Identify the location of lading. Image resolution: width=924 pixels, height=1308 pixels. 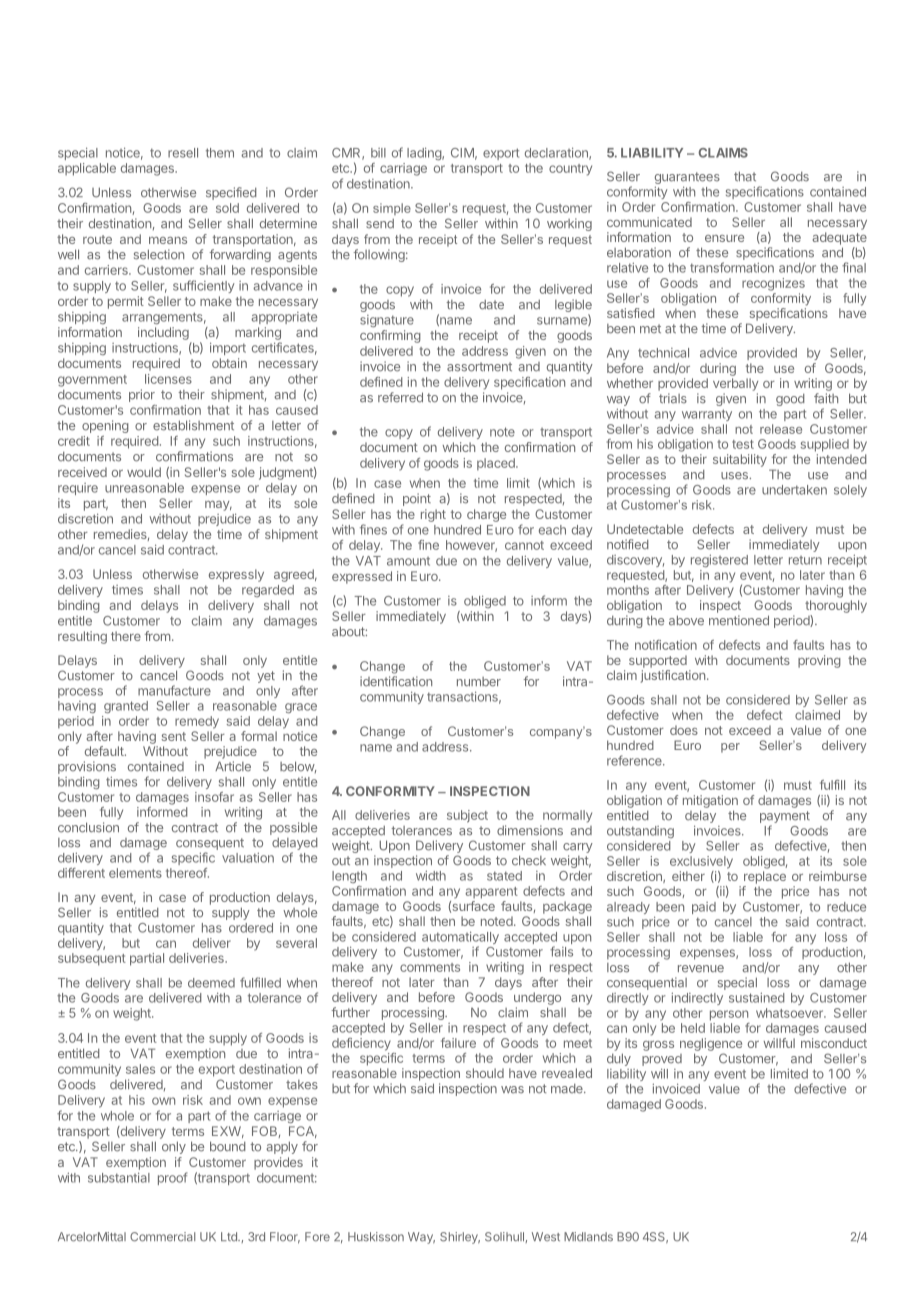
(425, 153).
